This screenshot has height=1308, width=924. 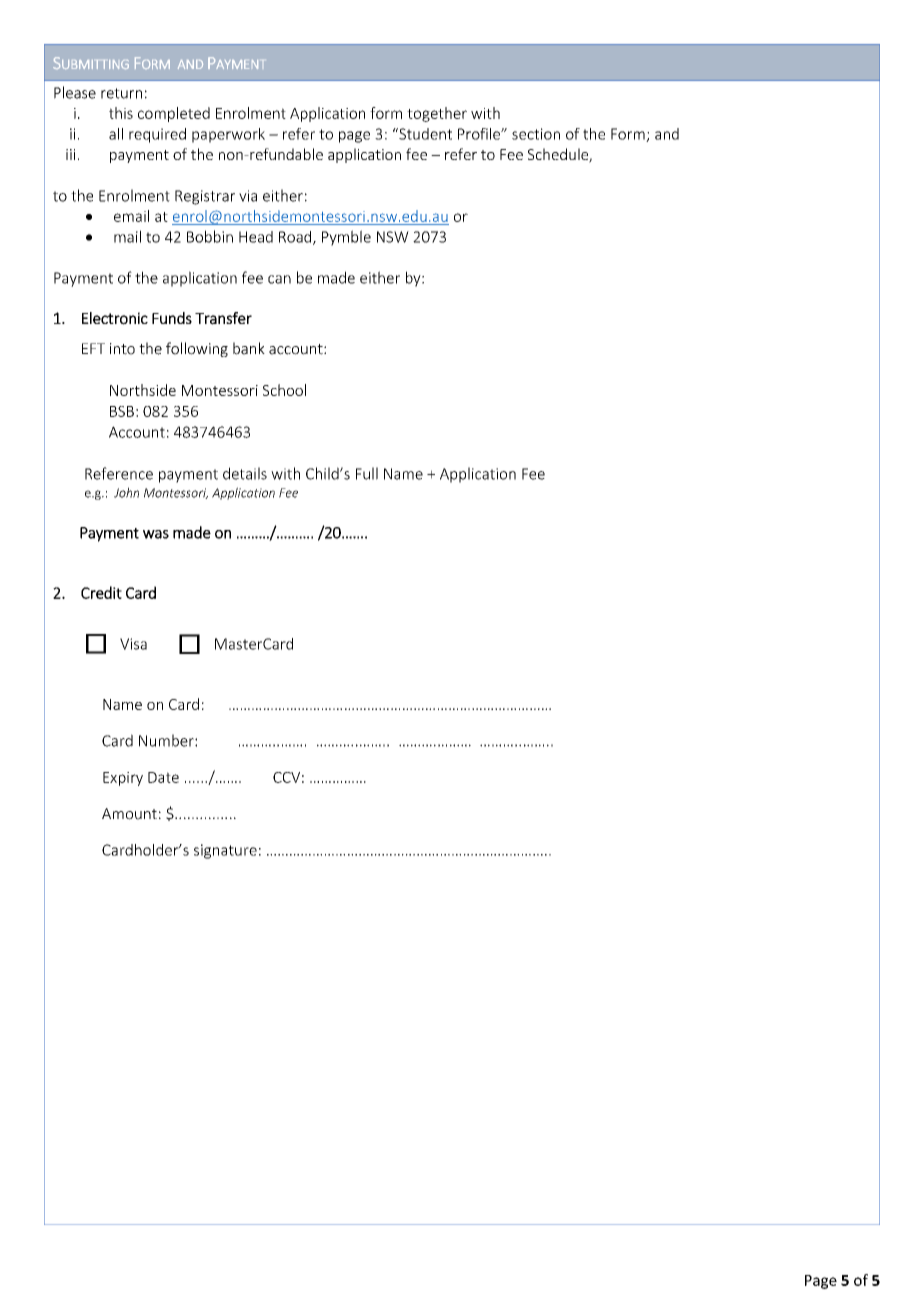 I want to click on Amount, so click(x=129, y=814).
